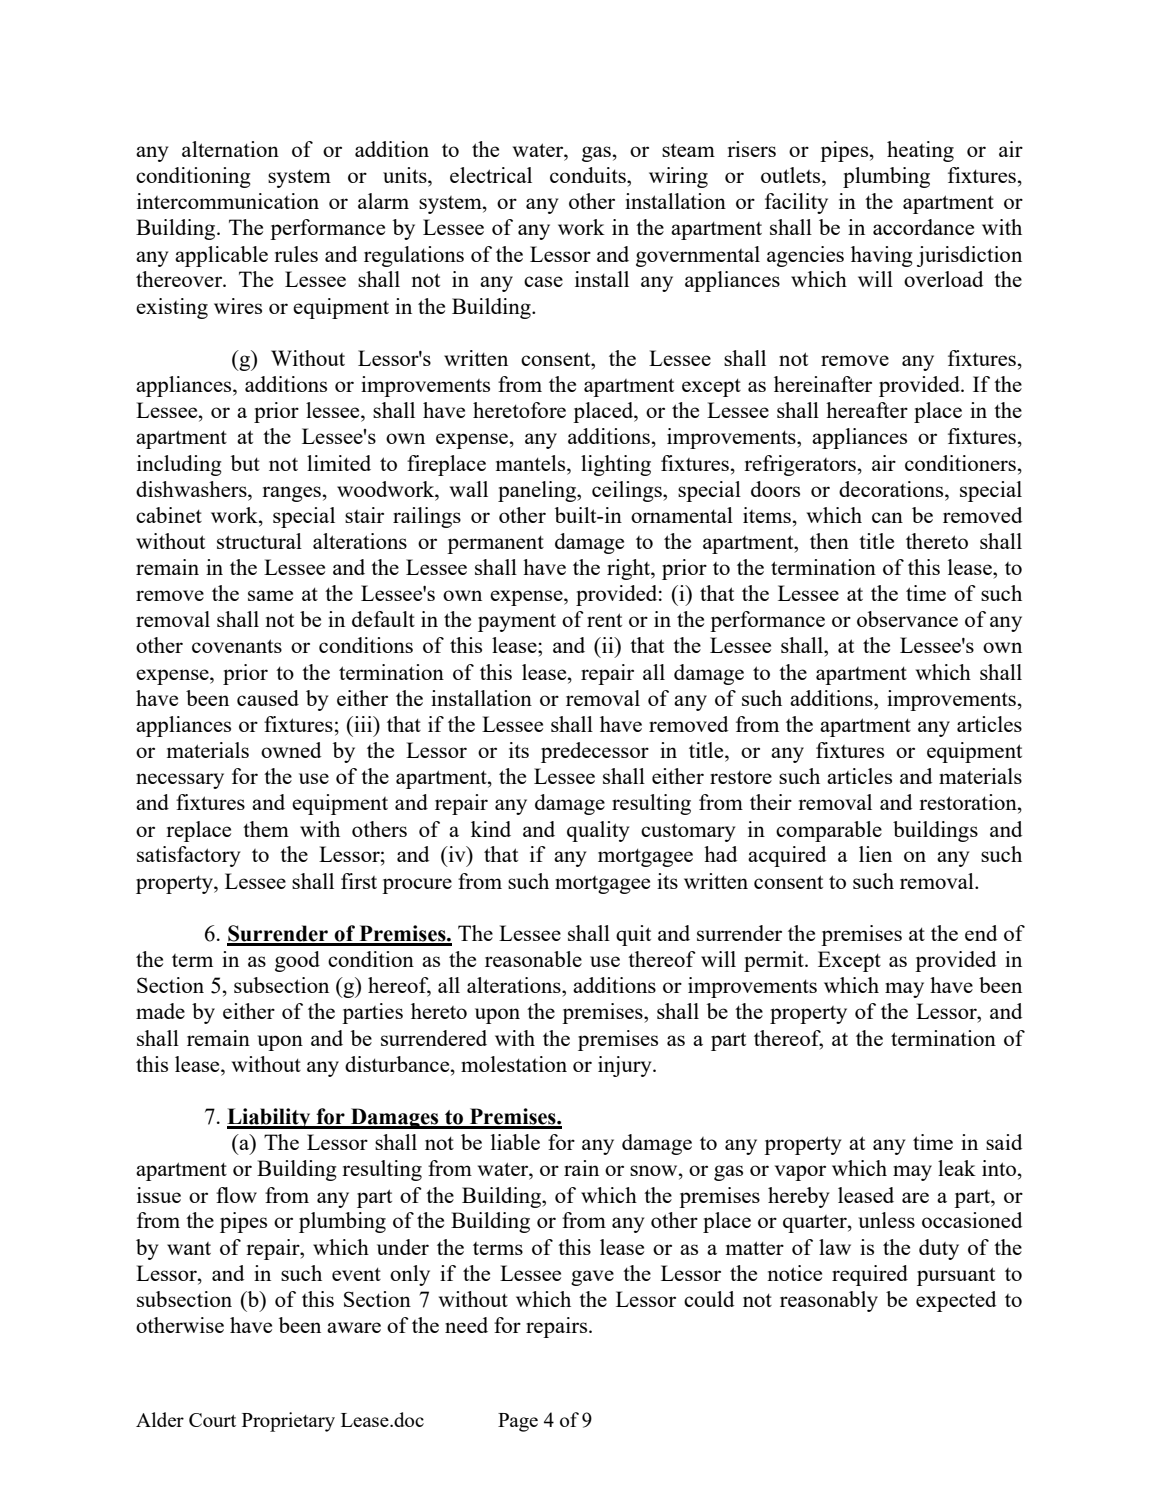 The image size is (1159, 1500). I want to click on rent, so click(604, 620).
